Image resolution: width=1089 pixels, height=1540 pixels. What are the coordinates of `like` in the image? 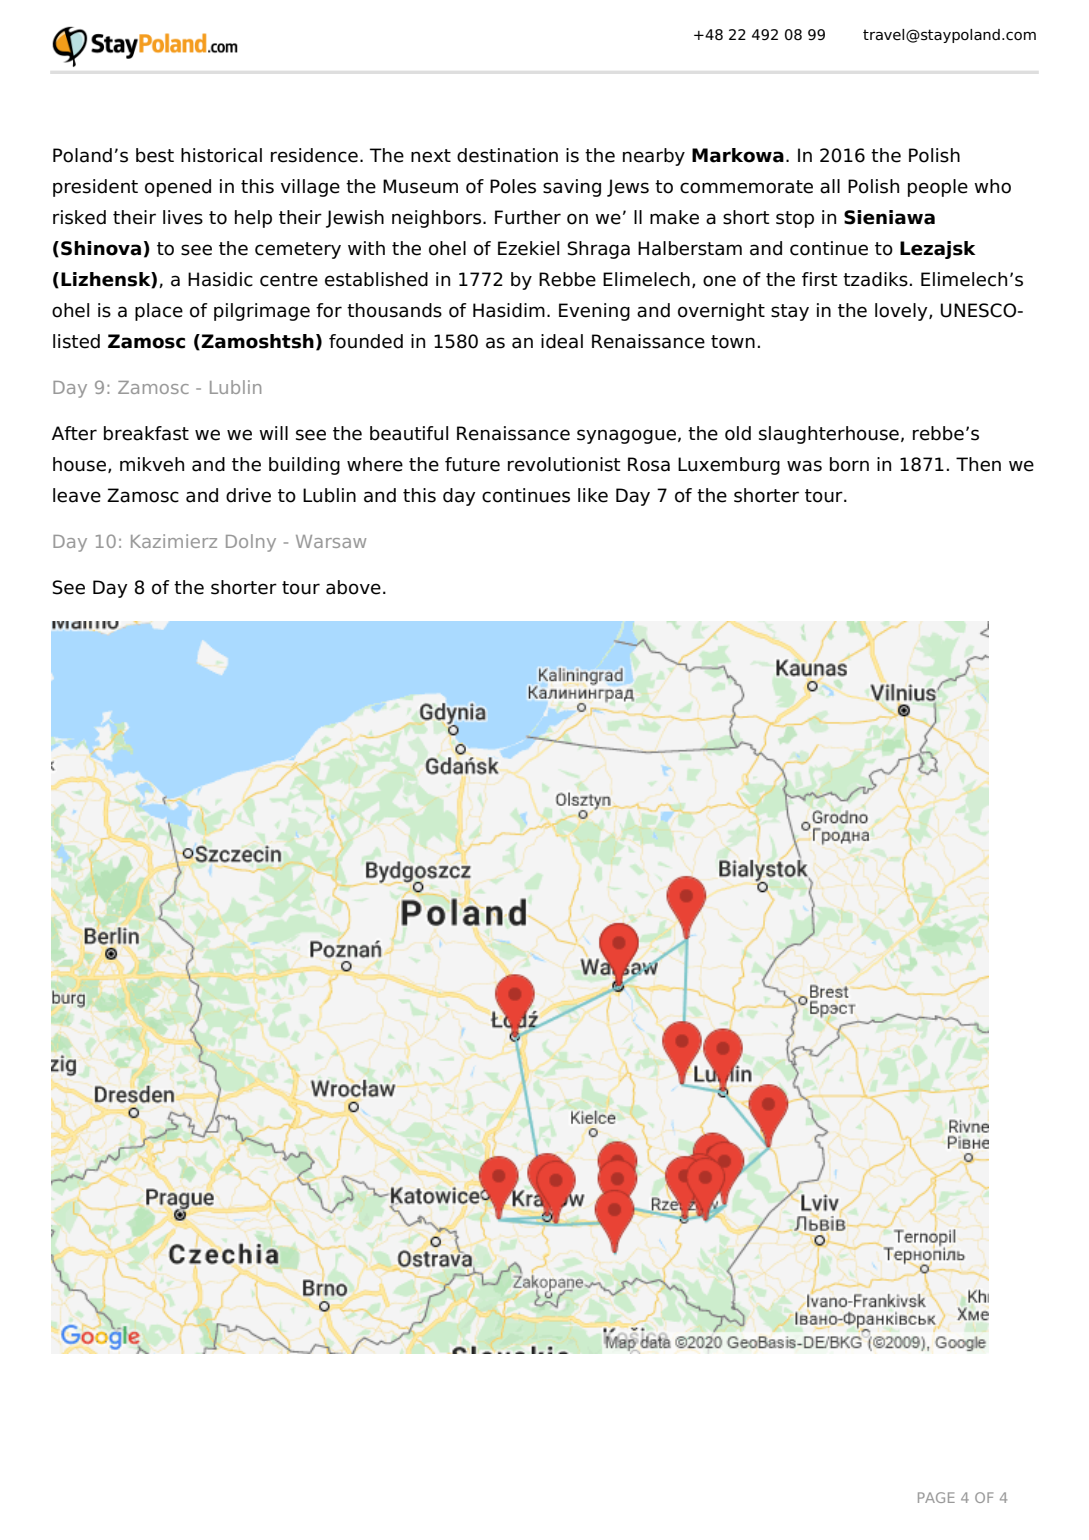 It's located at (593, 495).
